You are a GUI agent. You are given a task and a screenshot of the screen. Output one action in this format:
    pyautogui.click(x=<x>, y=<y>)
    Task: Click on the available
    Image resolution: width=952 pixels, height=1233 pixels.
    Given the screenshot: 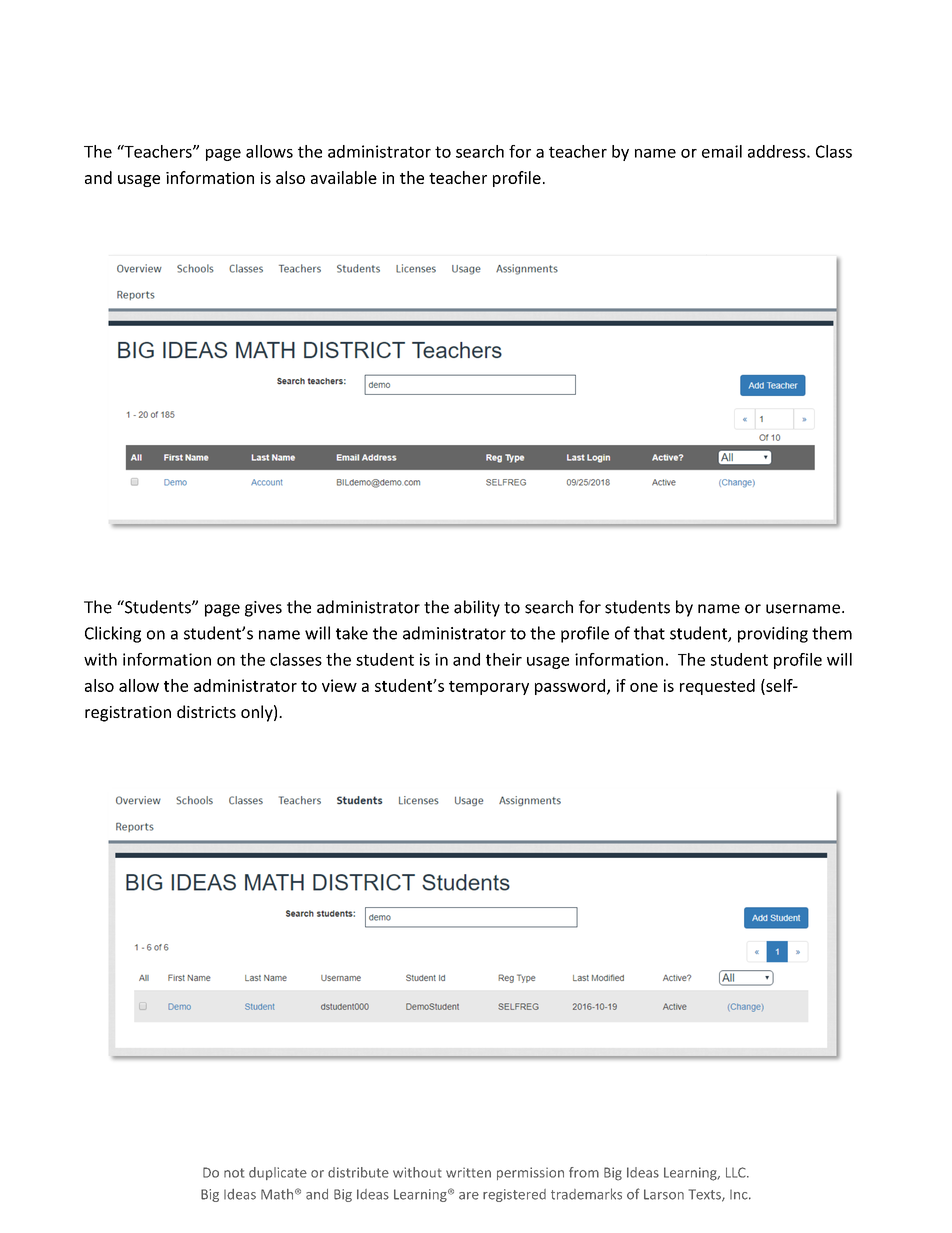 What is the action you would take?
    pyautogui.click(x=344, y=177)
